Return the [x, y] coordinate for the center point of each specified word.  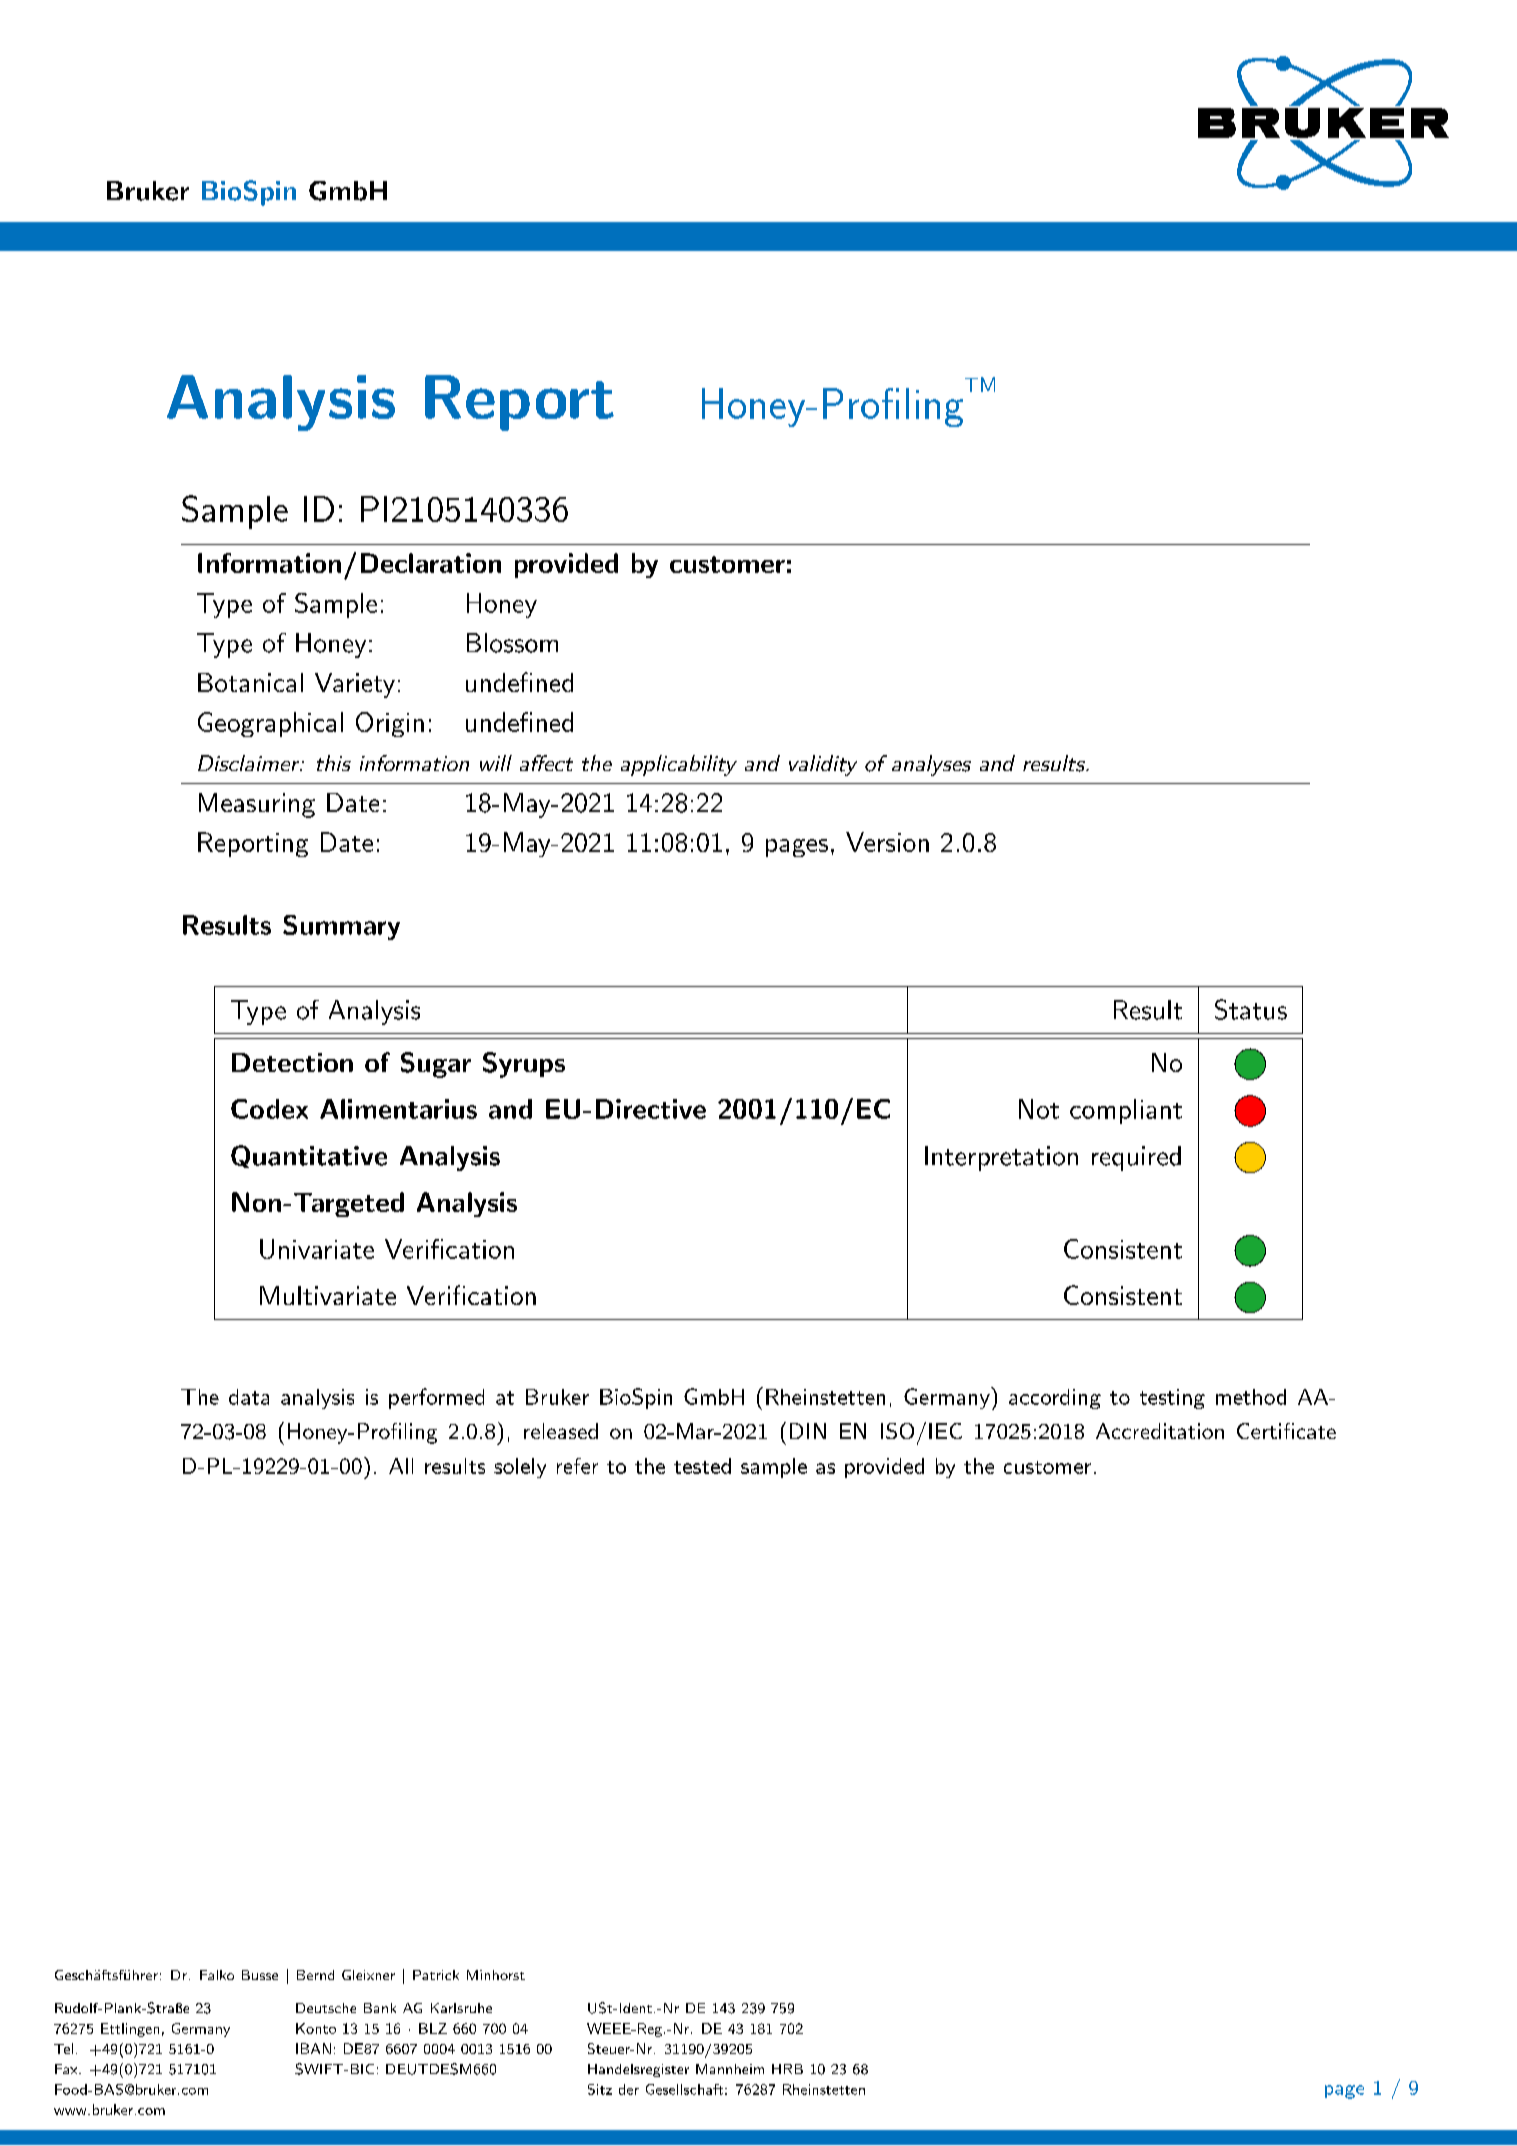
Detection [292, 1062]
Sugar [436, 1065]
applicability [679, 765]
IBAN [313, 2048]
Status [1251, 1009]
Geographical [270, 724]
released [561, 1431]
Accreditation [1160, 1431]
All [401, 1466]
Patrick [436, 1975]
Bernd [315, 1975]
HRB [787, 2069]
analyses [931, 765]
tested [702, 1466]
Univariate [317, 1249]
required [1136, 1158]
